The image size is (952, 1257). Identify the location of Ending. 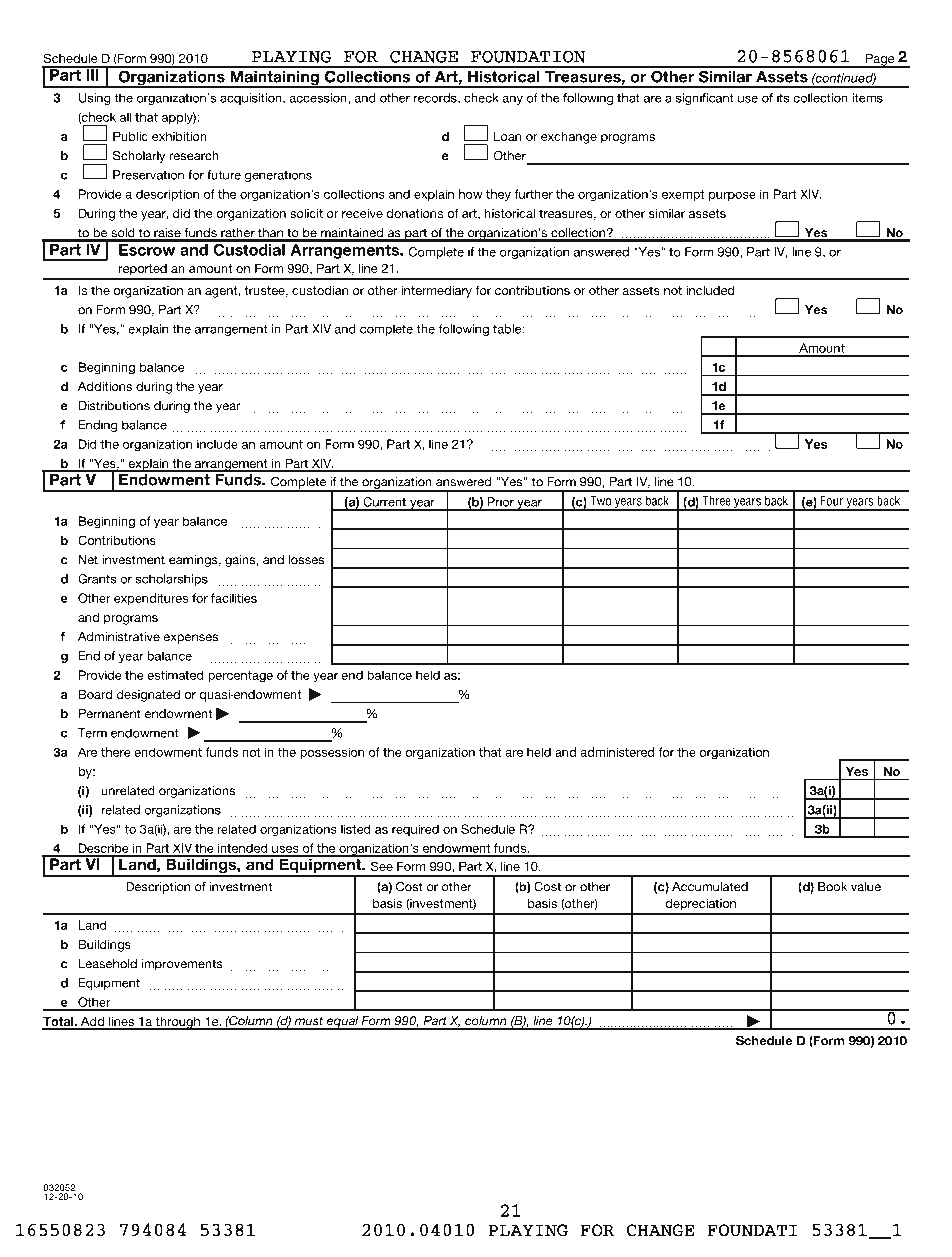
(98, 426).
